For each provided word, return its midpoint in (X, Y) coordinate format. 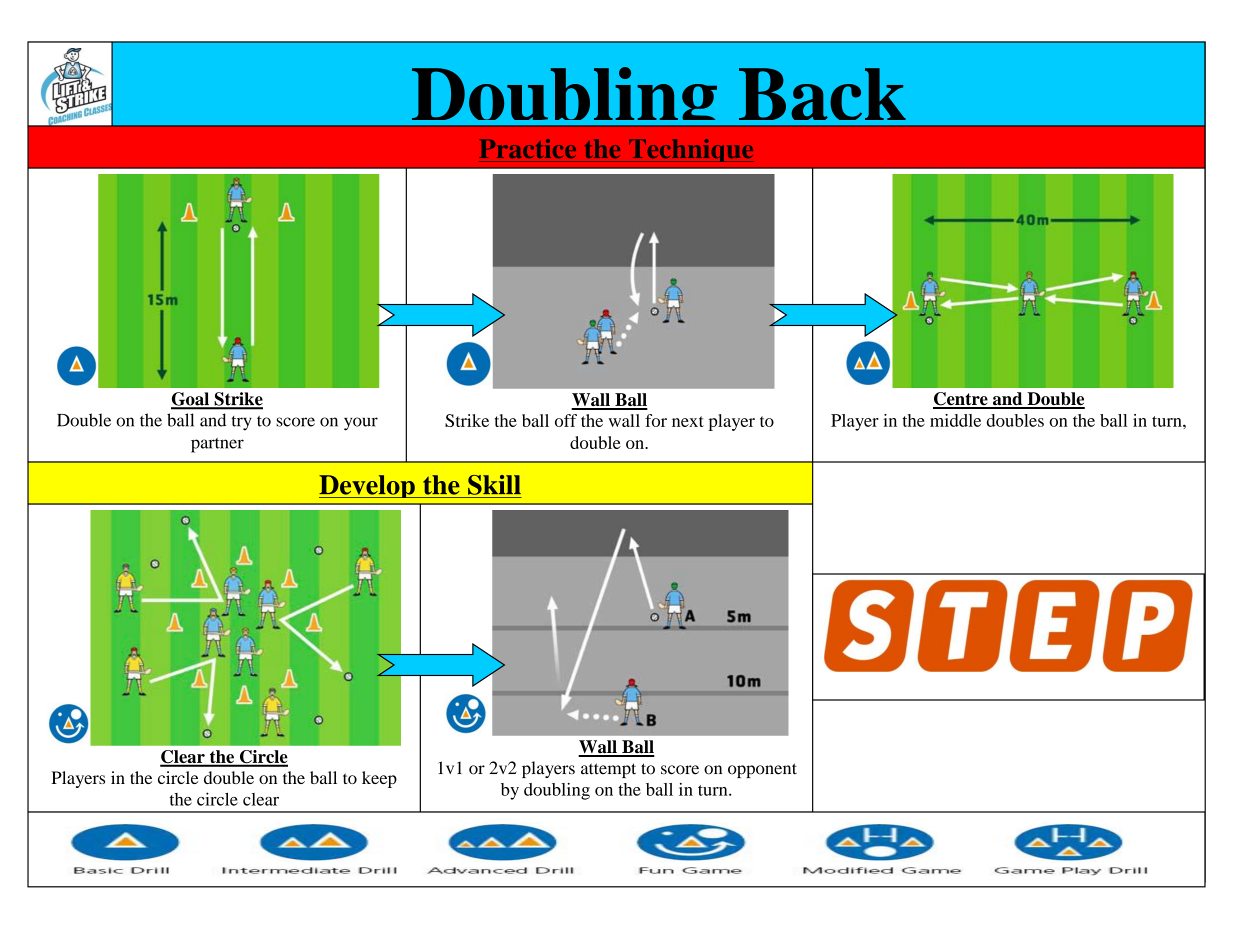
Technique (690, 150)
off (566, 420)
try (241, 423)
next (688, 421)
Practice (527, 148)
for (656, 420)
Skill (494, 485)
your (361, 424)
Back (822, 94)
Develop (368, 486)
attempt (608, 770)
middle (955, 420)
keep (379, 779)
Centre (961, 400)
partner (217, 445)
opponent (762, 770)
